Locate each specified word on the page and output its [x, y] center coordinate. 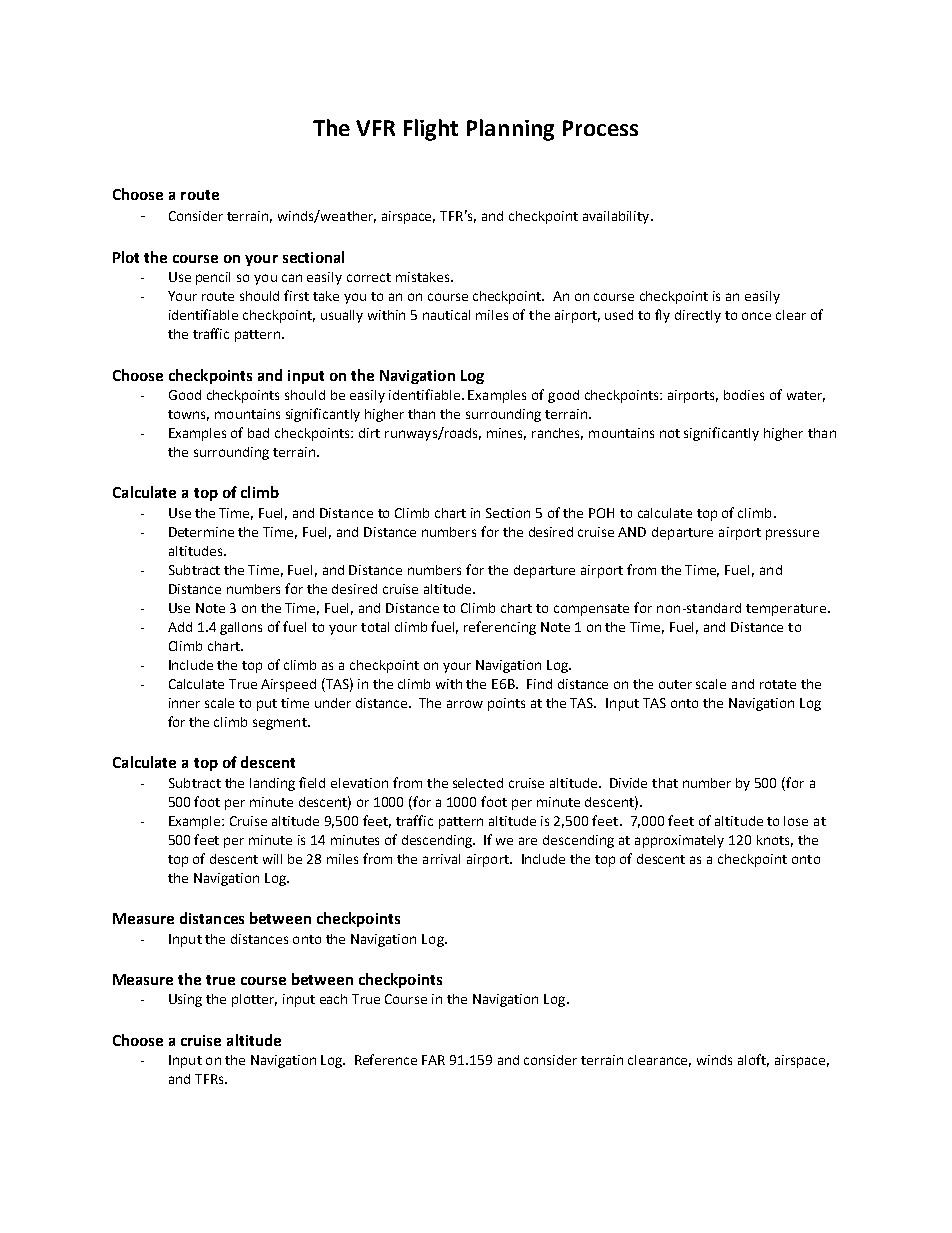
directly [698, 316]
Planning [510, 130]
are [528, 841]
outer [675, 684]
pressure [792, 534]
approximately [679, 841]
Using [185, 1000]
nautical [446, 315]
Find [539, 684]
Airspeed [288, 685]
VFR [375, 128]
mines [506, 434]
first [296, 295]
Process [600, 128]
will [272, 859]
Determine [201, 532]
